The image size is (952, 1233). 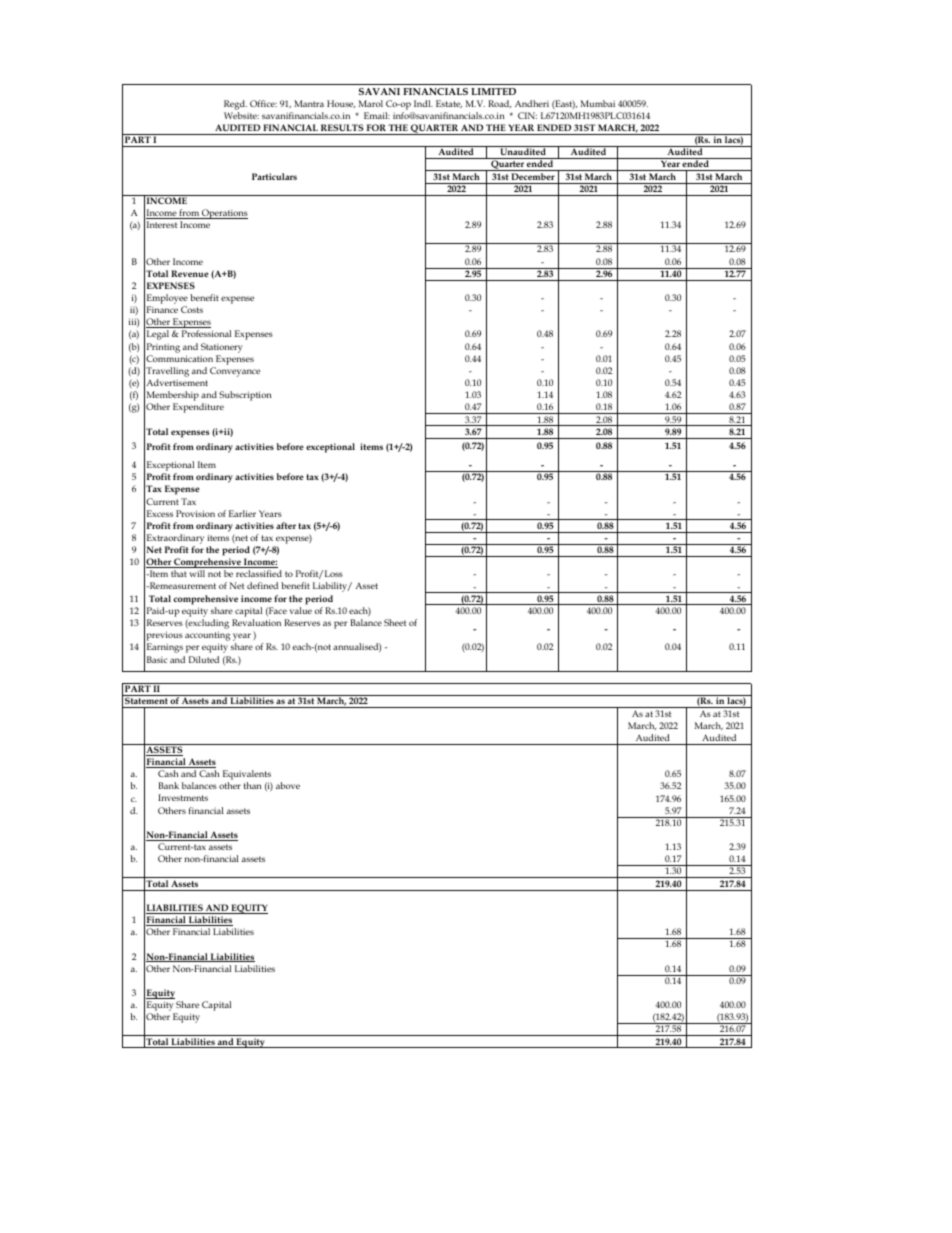 What do you see at coordinates (198, 408) in the screenshot?
I see `Expenditure` at bounding box center [198, 408].
